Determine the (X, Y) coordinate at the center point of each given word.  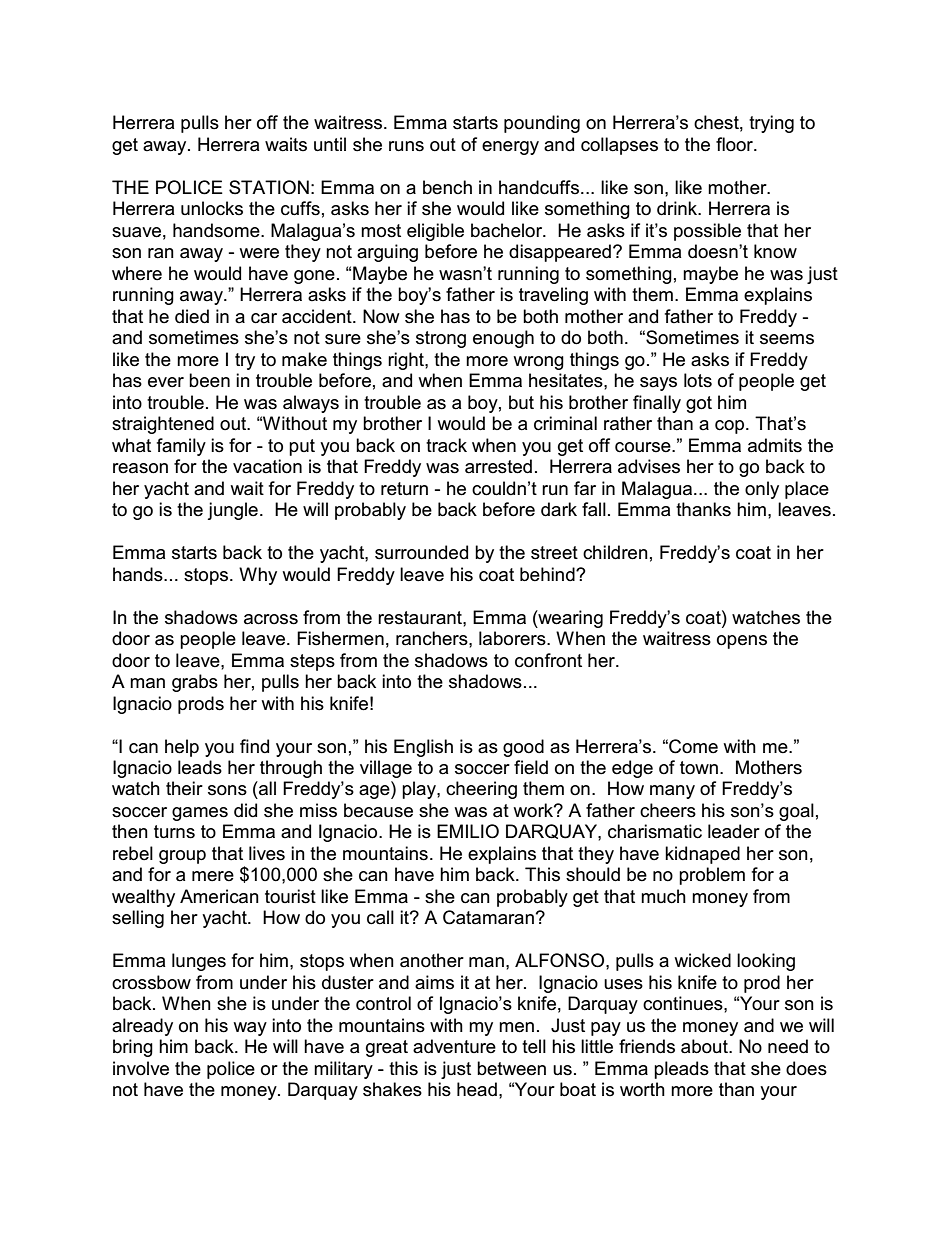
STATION (269, 187)
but (521, 402)
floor (736, 144)
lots (698, 380)
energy (510, 148)
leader (734, 831)
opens (742, 642)
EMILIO (468, 831)
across (271, 619)
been (209, 380)
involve (141, 1068)
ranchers (433, 638)
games (200, 814)
